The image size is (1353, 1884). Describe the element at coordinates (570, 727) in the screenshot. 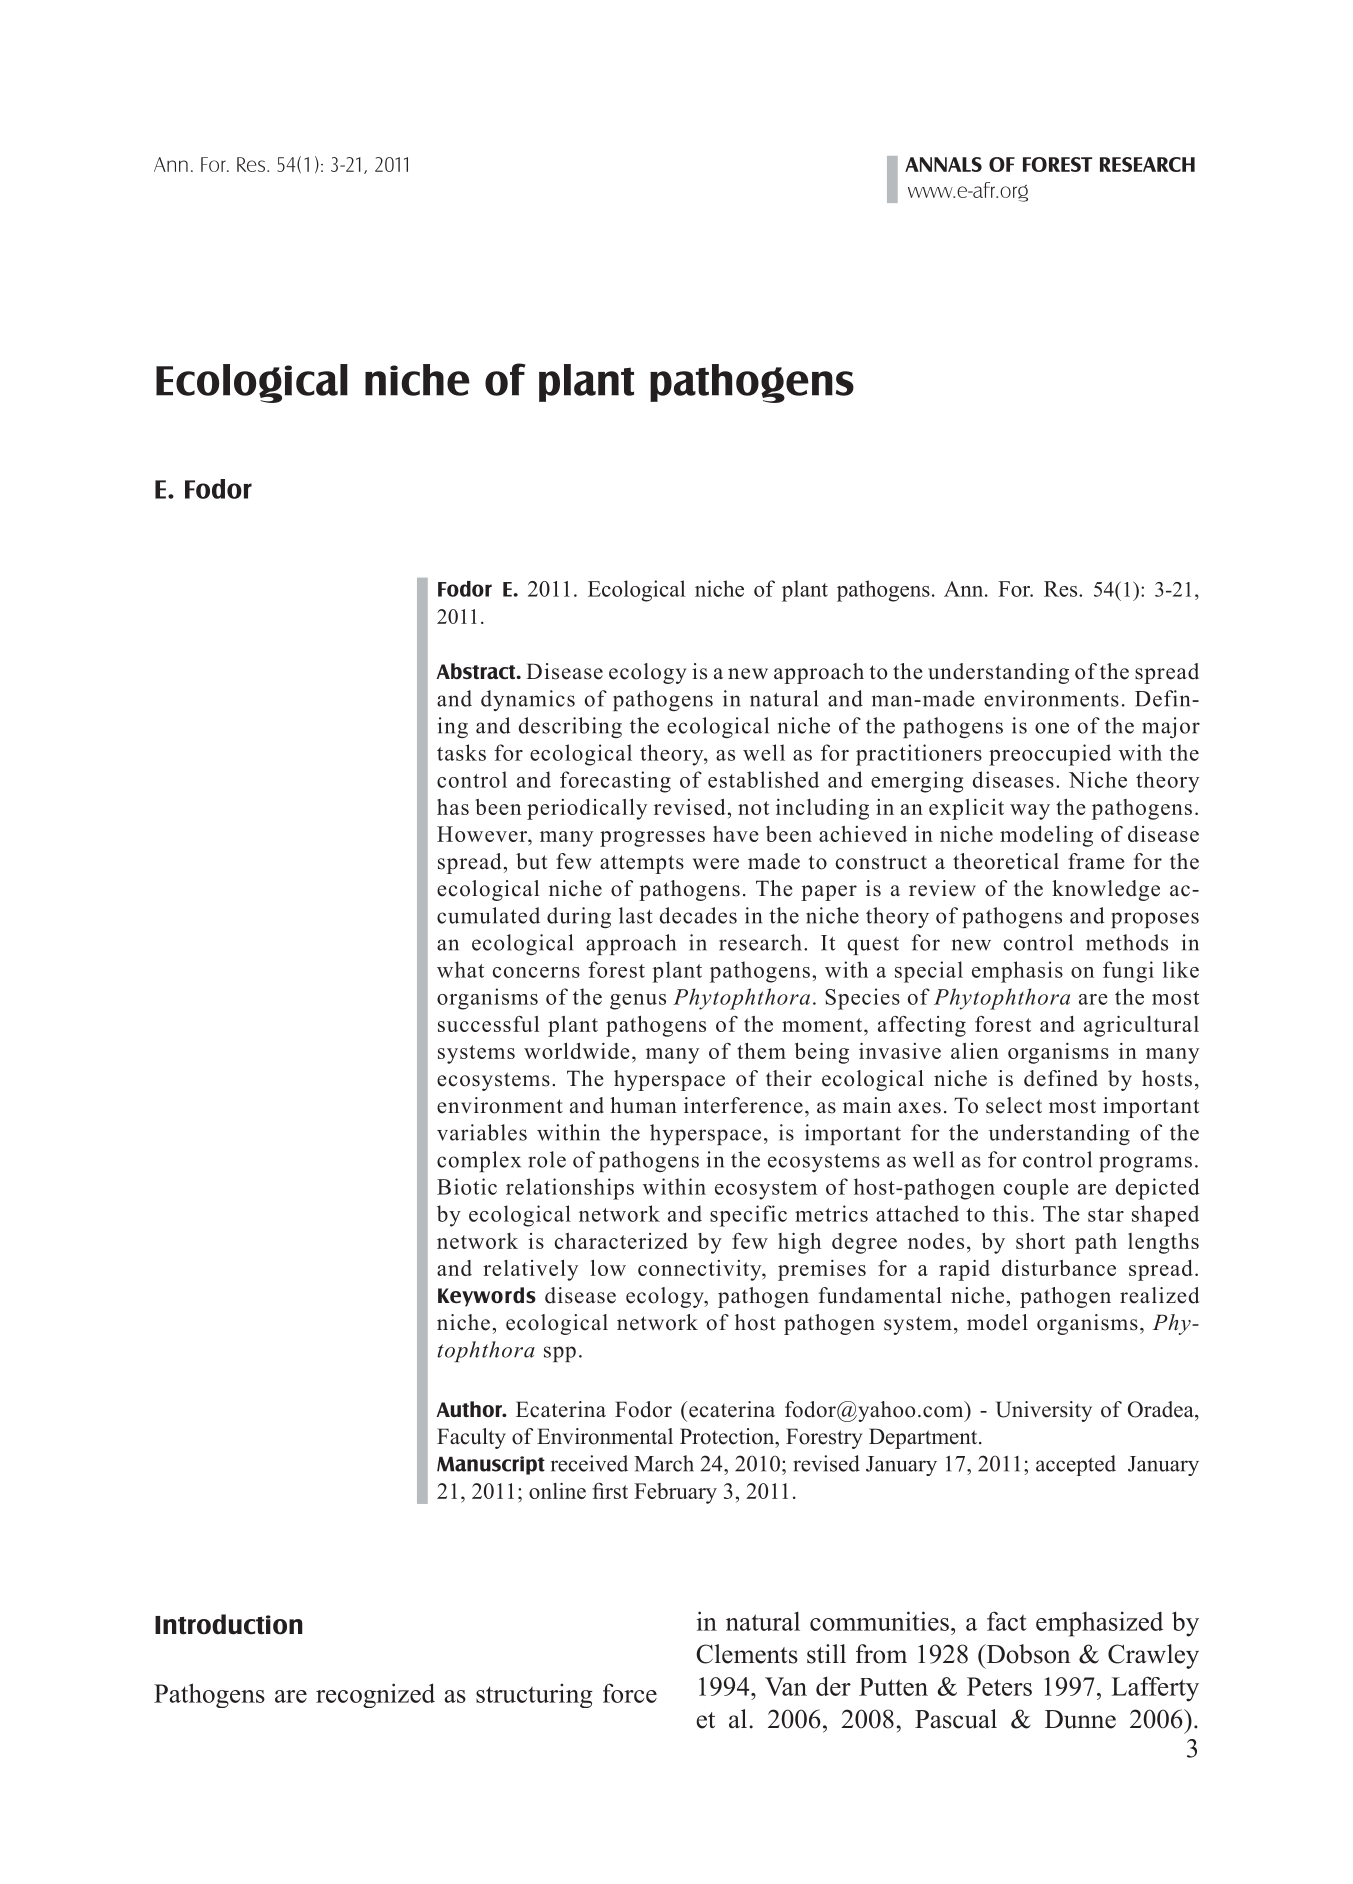

I see `describing` at that location.
